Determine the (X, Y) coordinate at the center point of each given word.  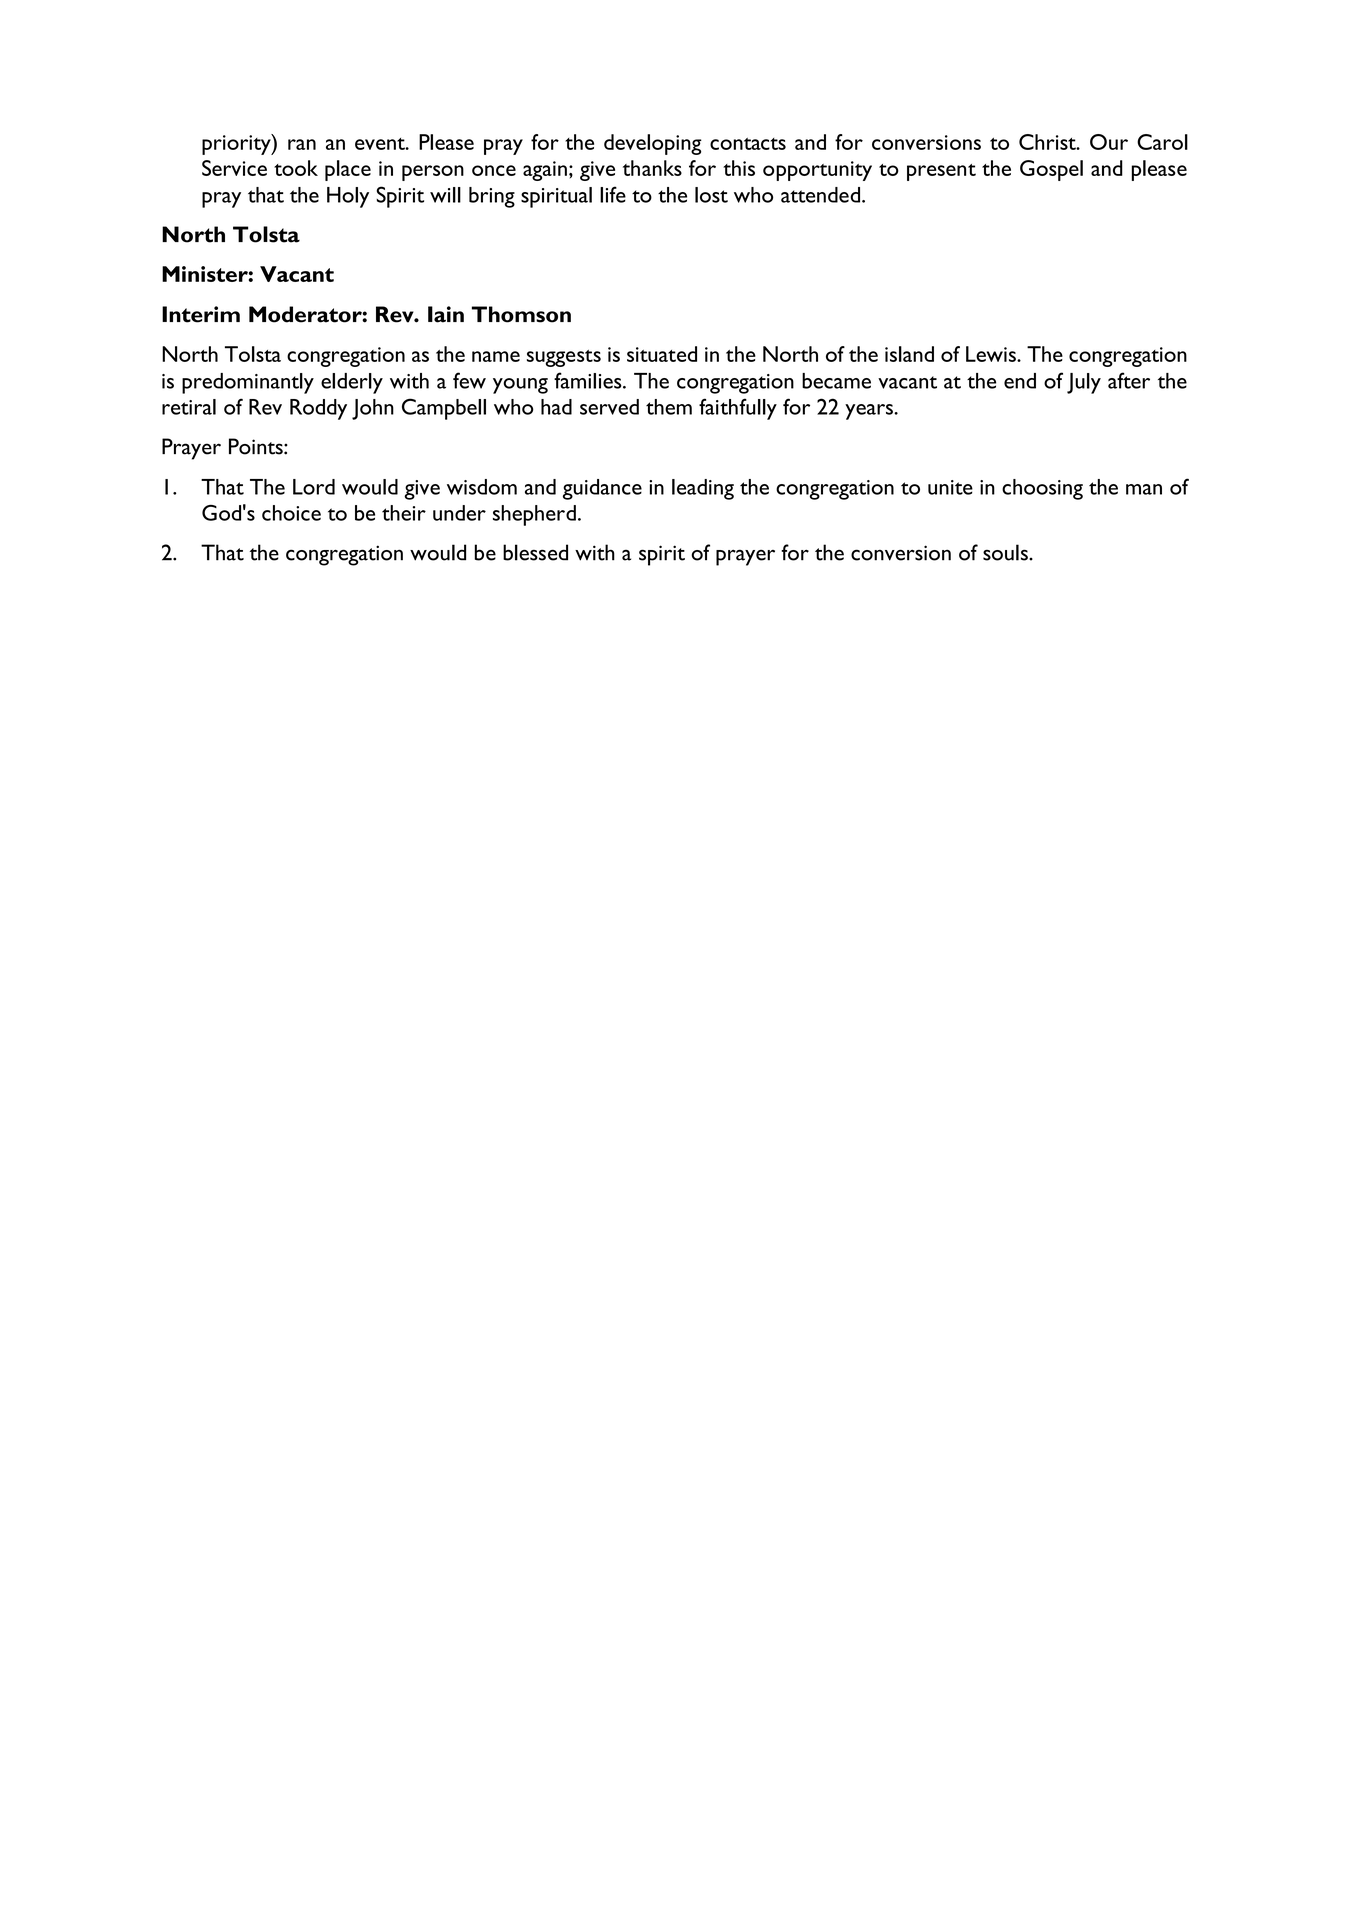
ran (302, 144)
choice (291, 513)
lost (711, 195)
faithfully (738, 409)
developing (653, 144)
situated (662, 354)
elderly (352, 383)
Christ (1048, 142)
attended (822, 195)
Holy (348, 197)
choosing (1042, 489)
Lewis (992, 354)
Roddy (318, 409)
